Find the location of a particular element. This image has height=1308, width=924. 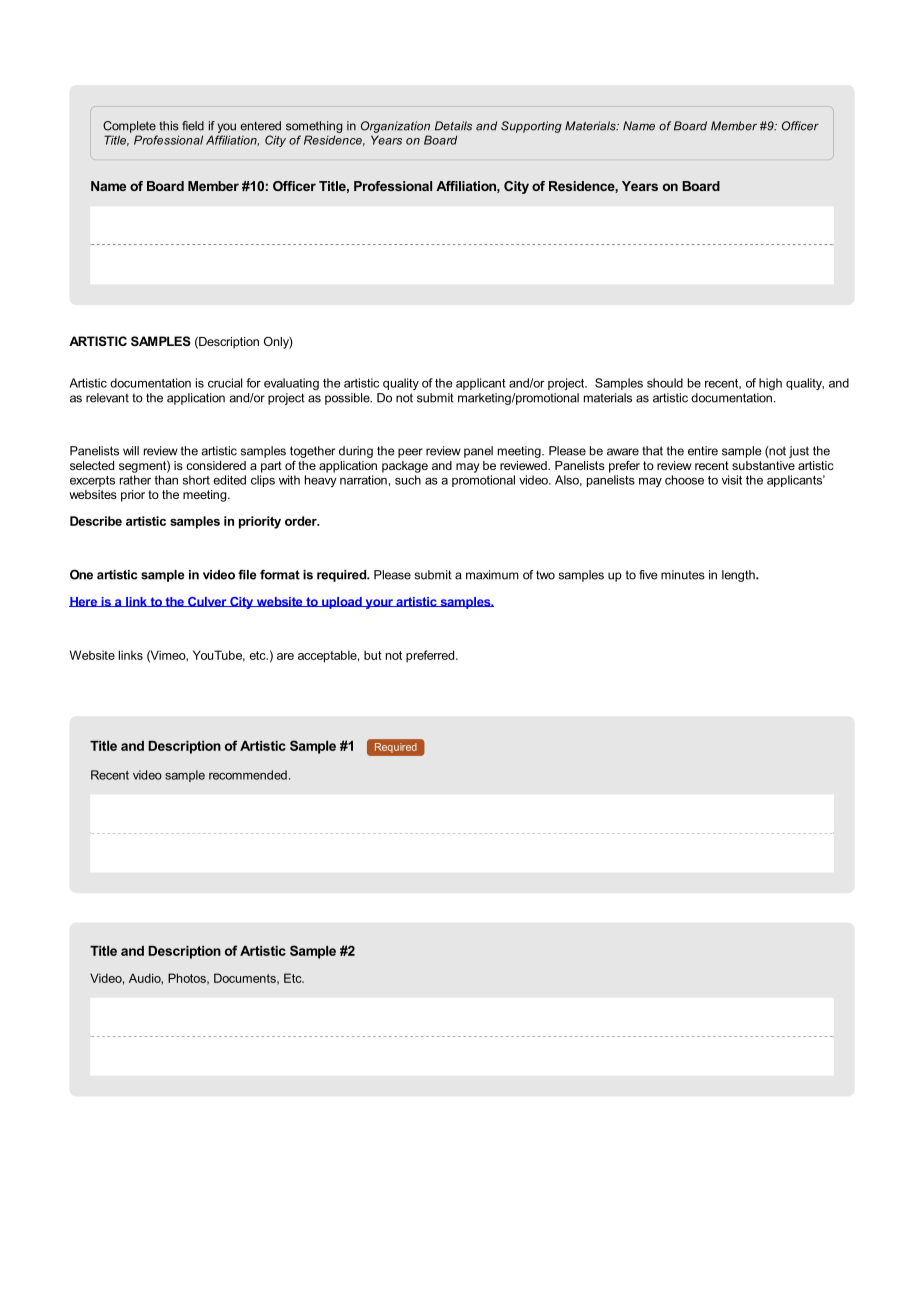

minutes is located at coordinates (683, 575).
